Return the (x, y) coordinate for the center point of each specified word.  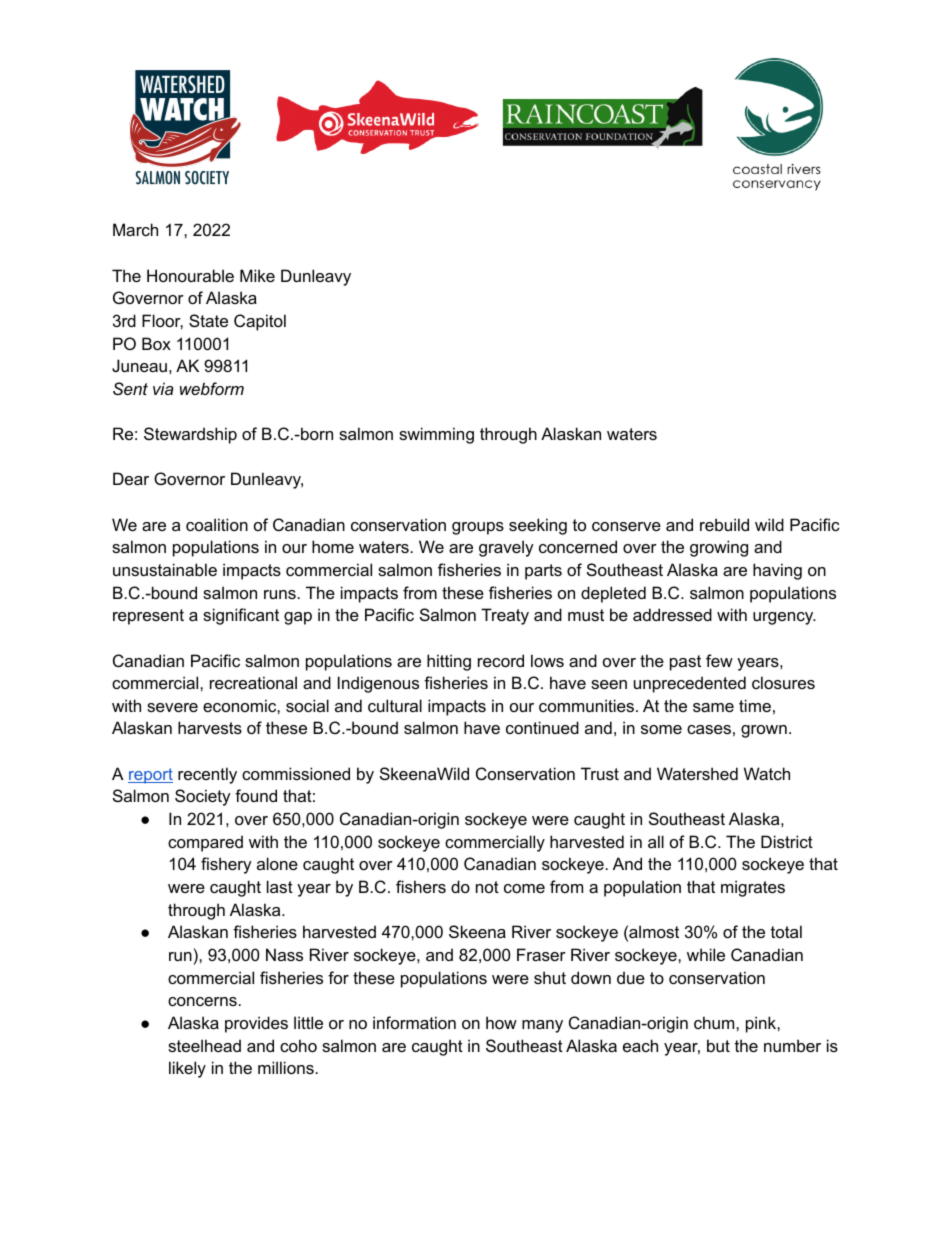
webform (212, 388)
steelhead (204, 1045)
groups (478, 528)
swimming (436, 435)
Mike (257, 275)
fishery (226, 865)
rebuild (724, 524)
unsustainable (165, 569)
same (713, 707)
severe (172, 707)
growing (719, 548)
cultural (395, 705)
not (487, 887)
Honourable (190, 275)
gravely (506, 548)
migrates (753, 888)
